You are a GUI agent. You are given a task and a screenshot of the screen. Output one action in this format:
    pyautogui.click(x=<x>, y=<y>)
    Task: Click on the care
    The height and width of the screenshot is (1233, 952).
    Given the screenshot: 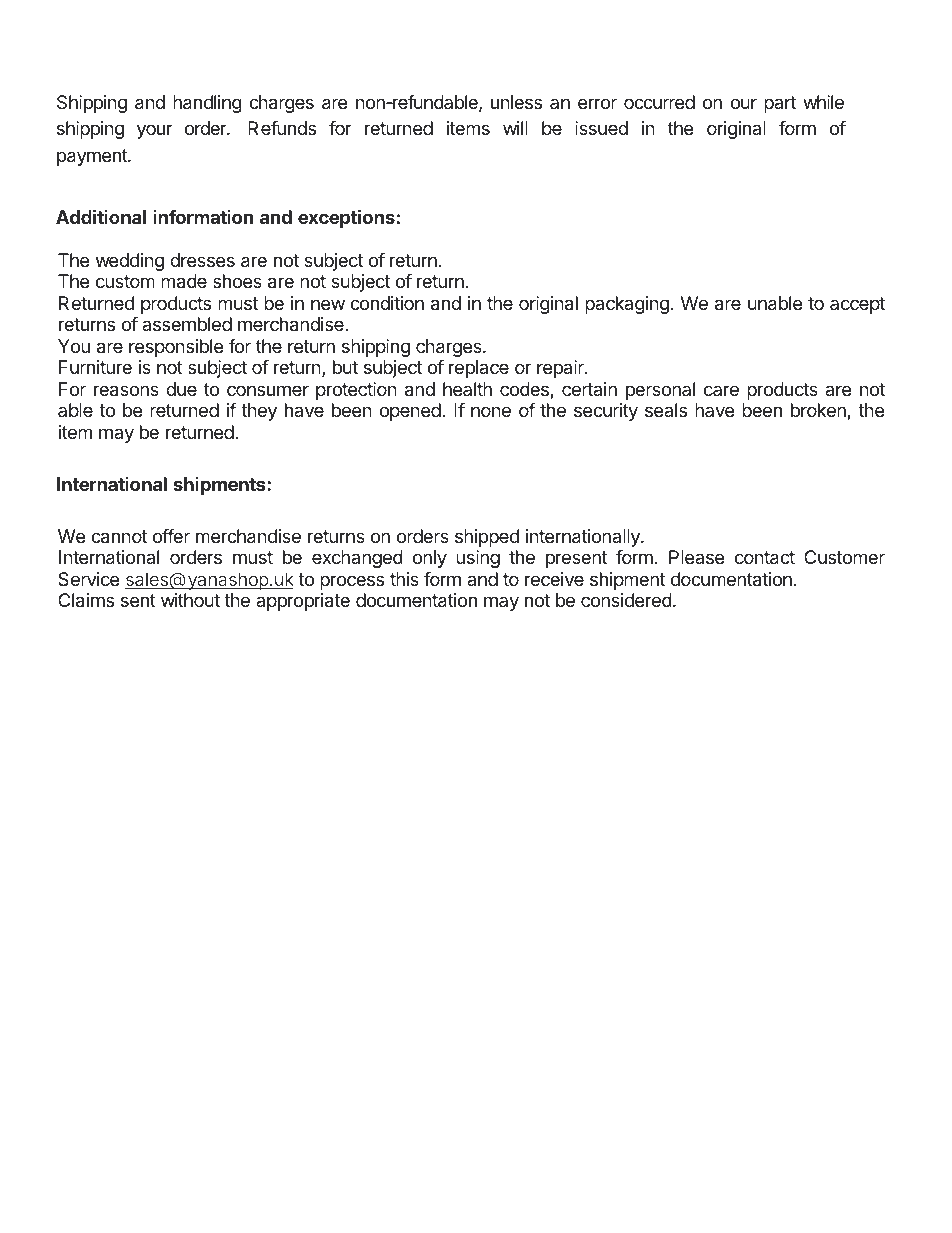 What is the action you would take?
    pyautogui.click(x=721, y=390)
